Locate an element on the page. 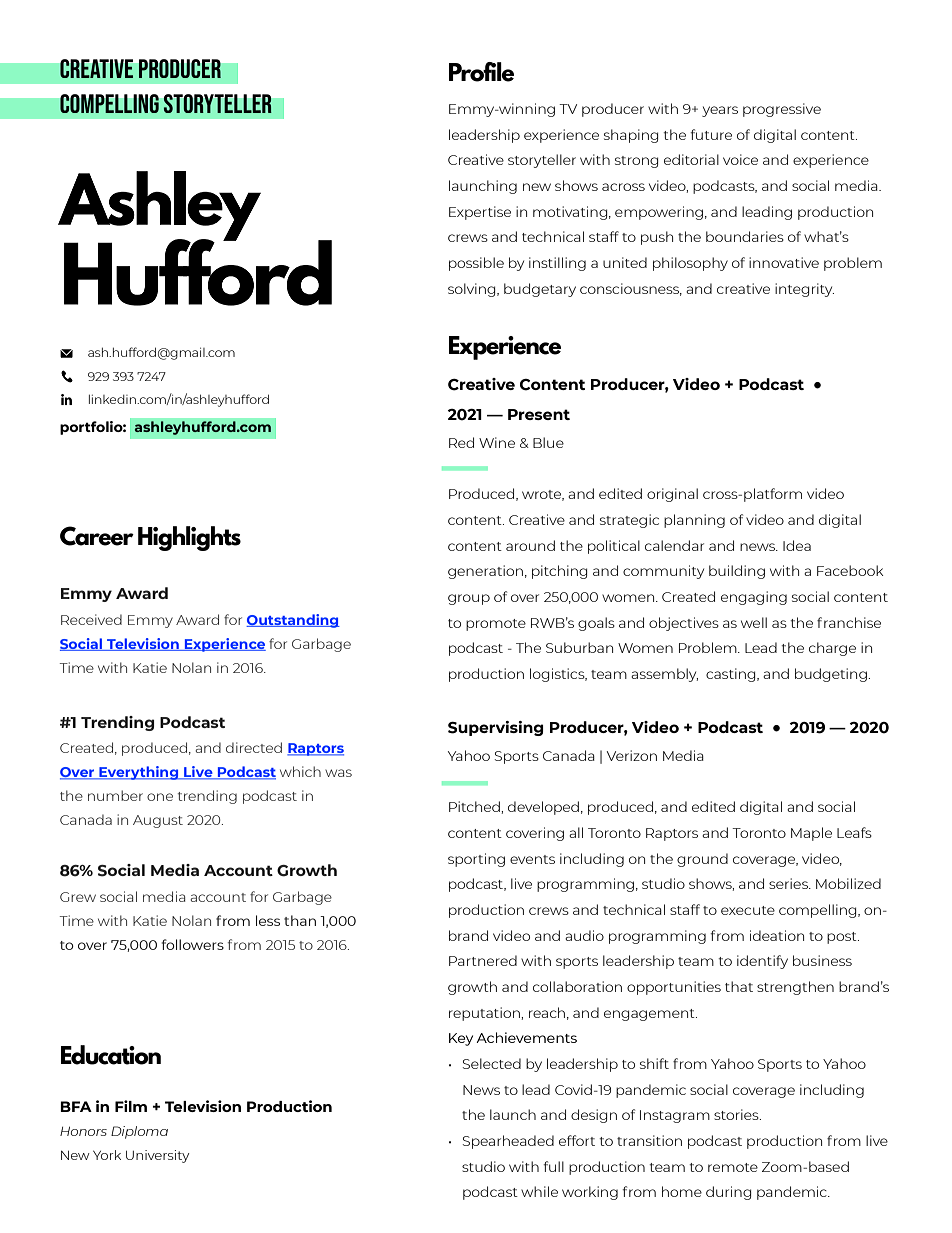 The height and width of the document is (1233, 952). progressive is located at coordinates (782, 110).
